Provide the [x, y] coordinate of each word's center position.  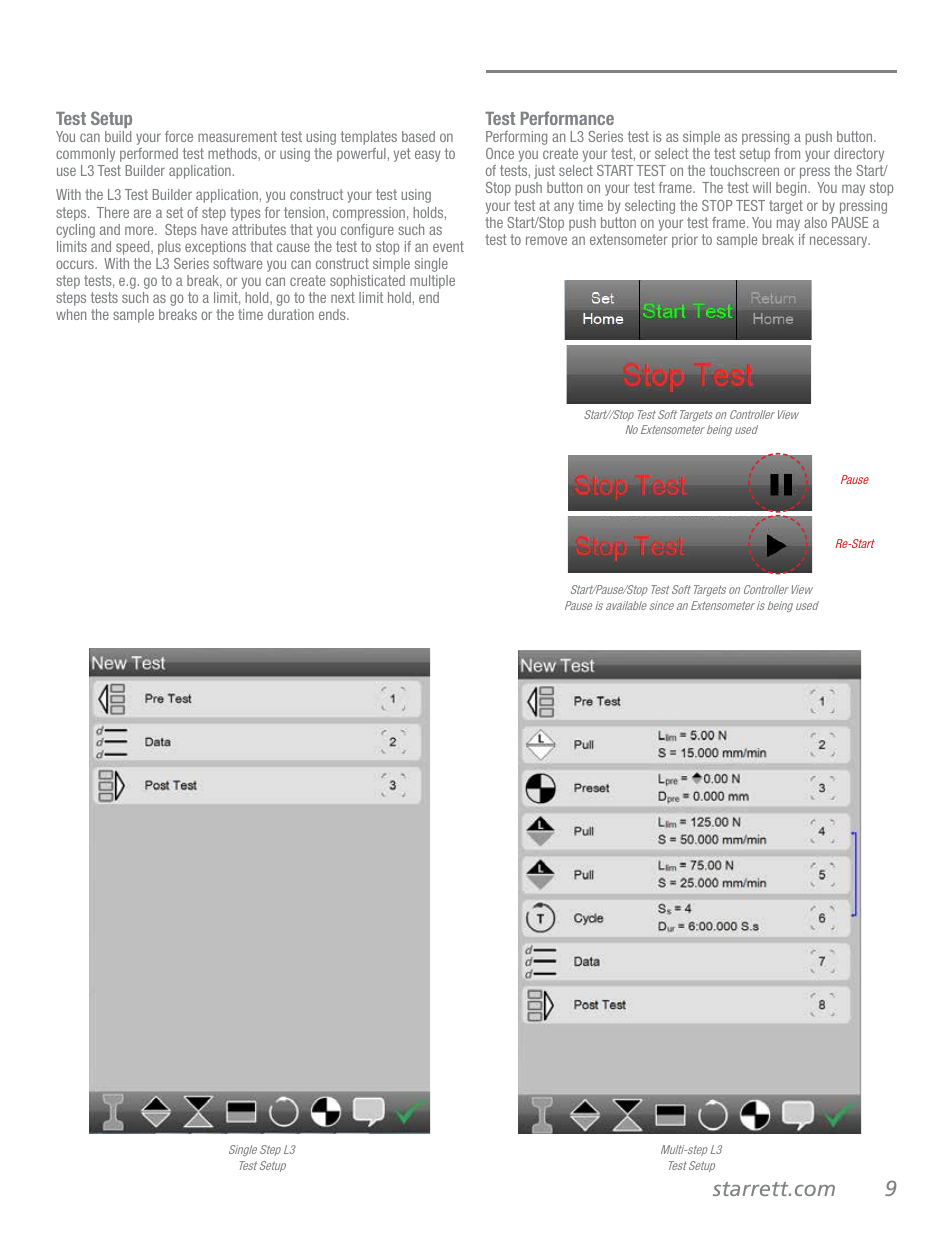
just [544, 172]
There [113, 212]
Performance [567, 118]
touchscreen [744, 170]
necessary [840, 242]
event [448, 246]
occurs [76, 264]
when [71, 314]
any [564, 208]
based [418, 136]
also [815, 222]
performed [149, 155]
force [179, 136]
